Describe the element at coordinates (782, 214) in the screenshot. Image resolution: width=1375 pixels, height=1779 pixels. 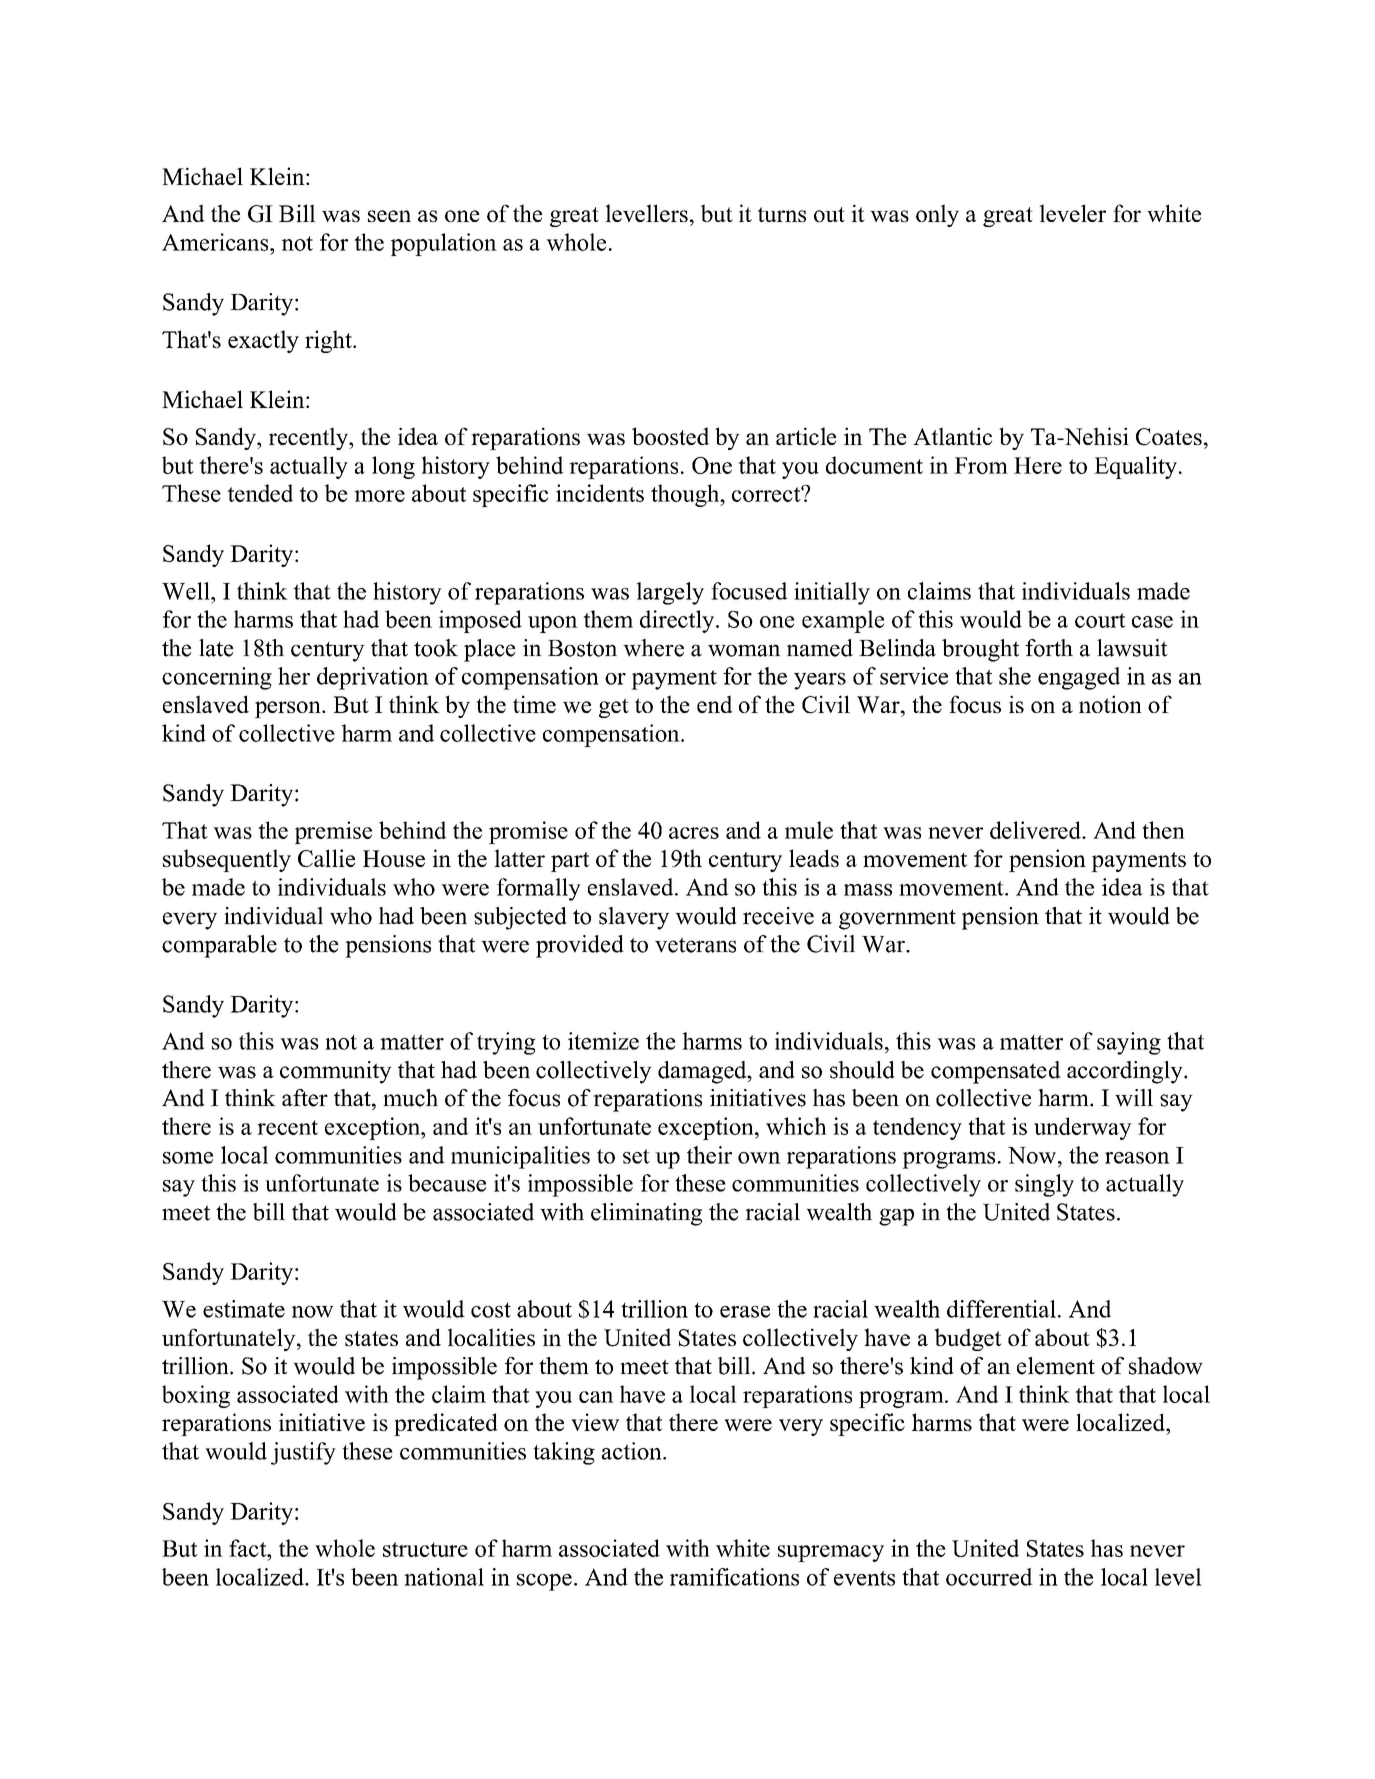
I see `turns` at that location.
